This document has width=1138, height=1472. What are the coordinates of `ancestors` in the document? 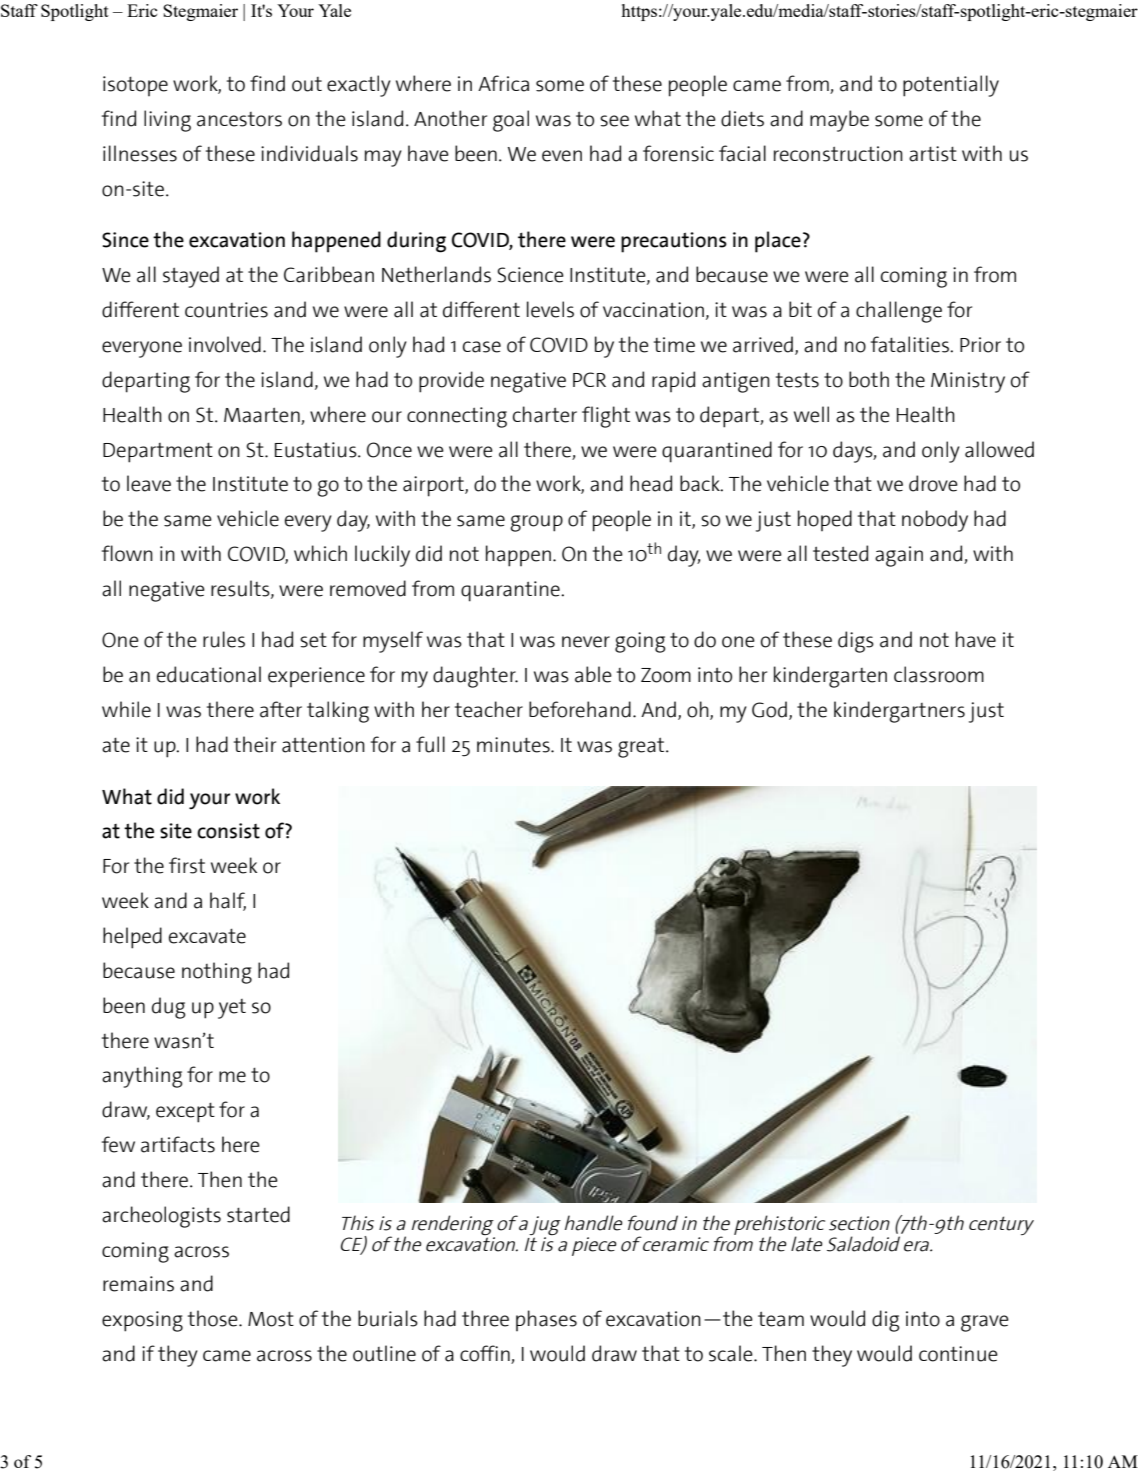 It's located at (239, 119).
